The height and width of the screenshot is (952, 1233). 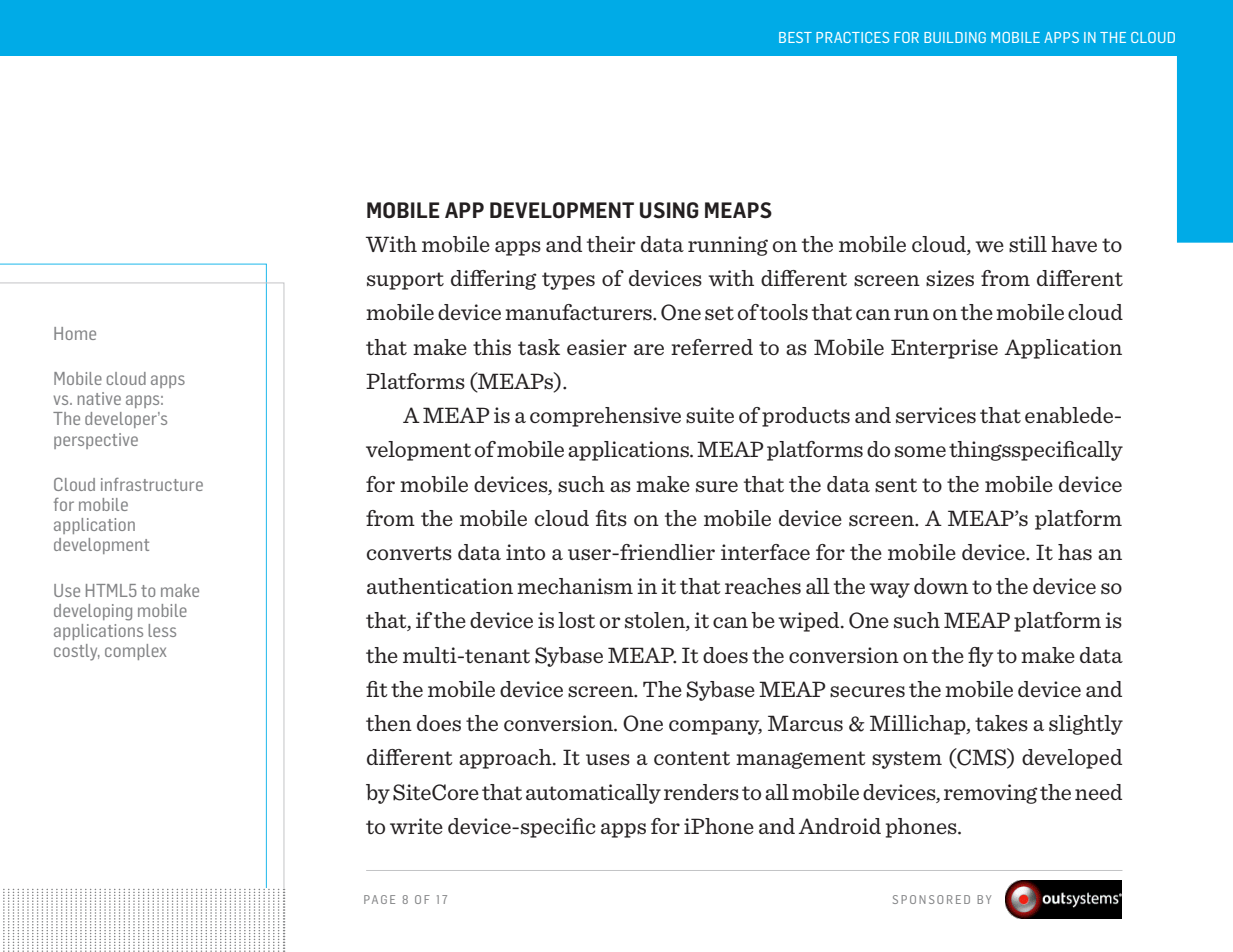 What do you see at coordinates (955, 37) in the screenshot?
I see `BUILDING` at bounding box center [955, 37].
